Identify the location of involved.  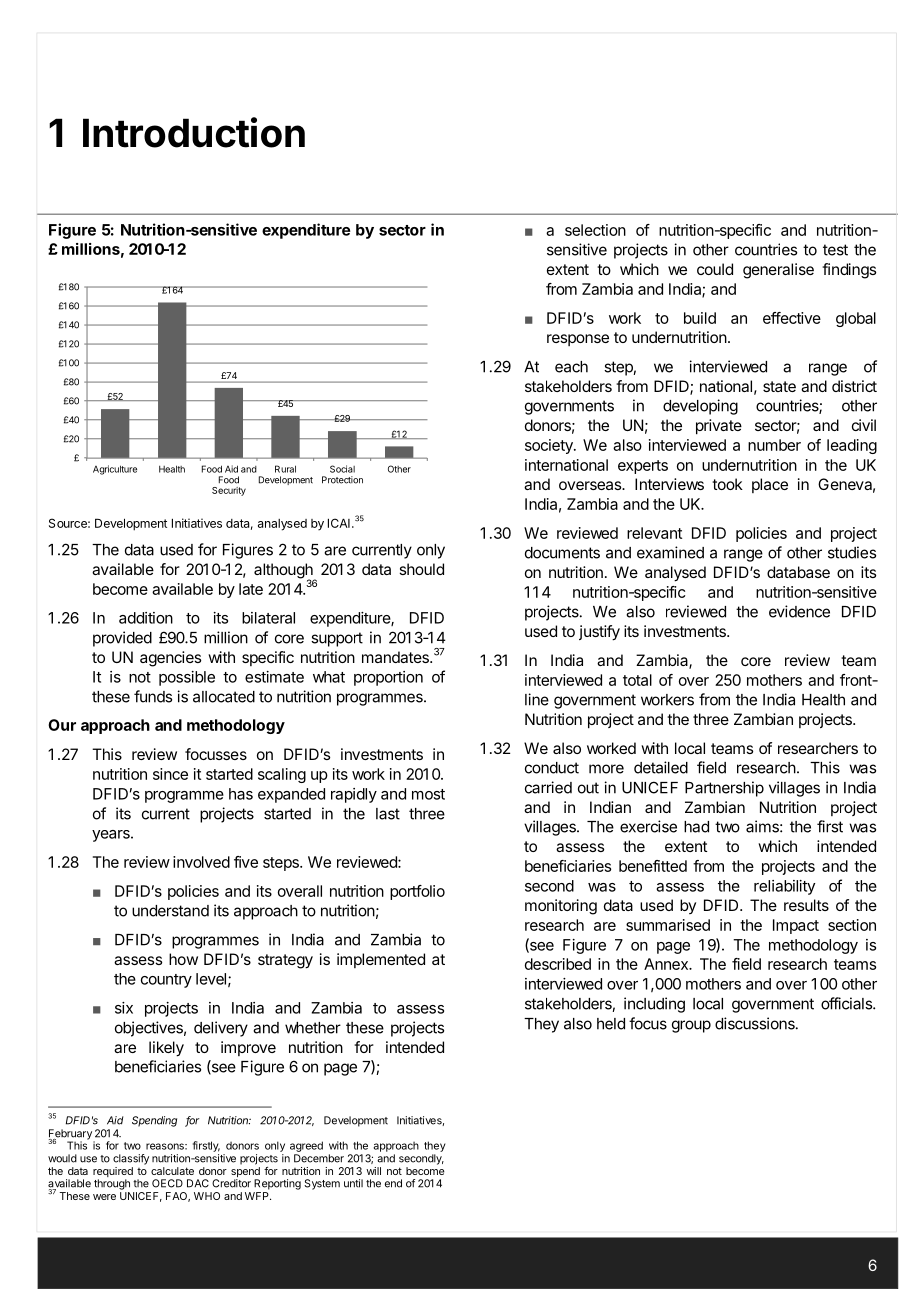
(201, 862).
